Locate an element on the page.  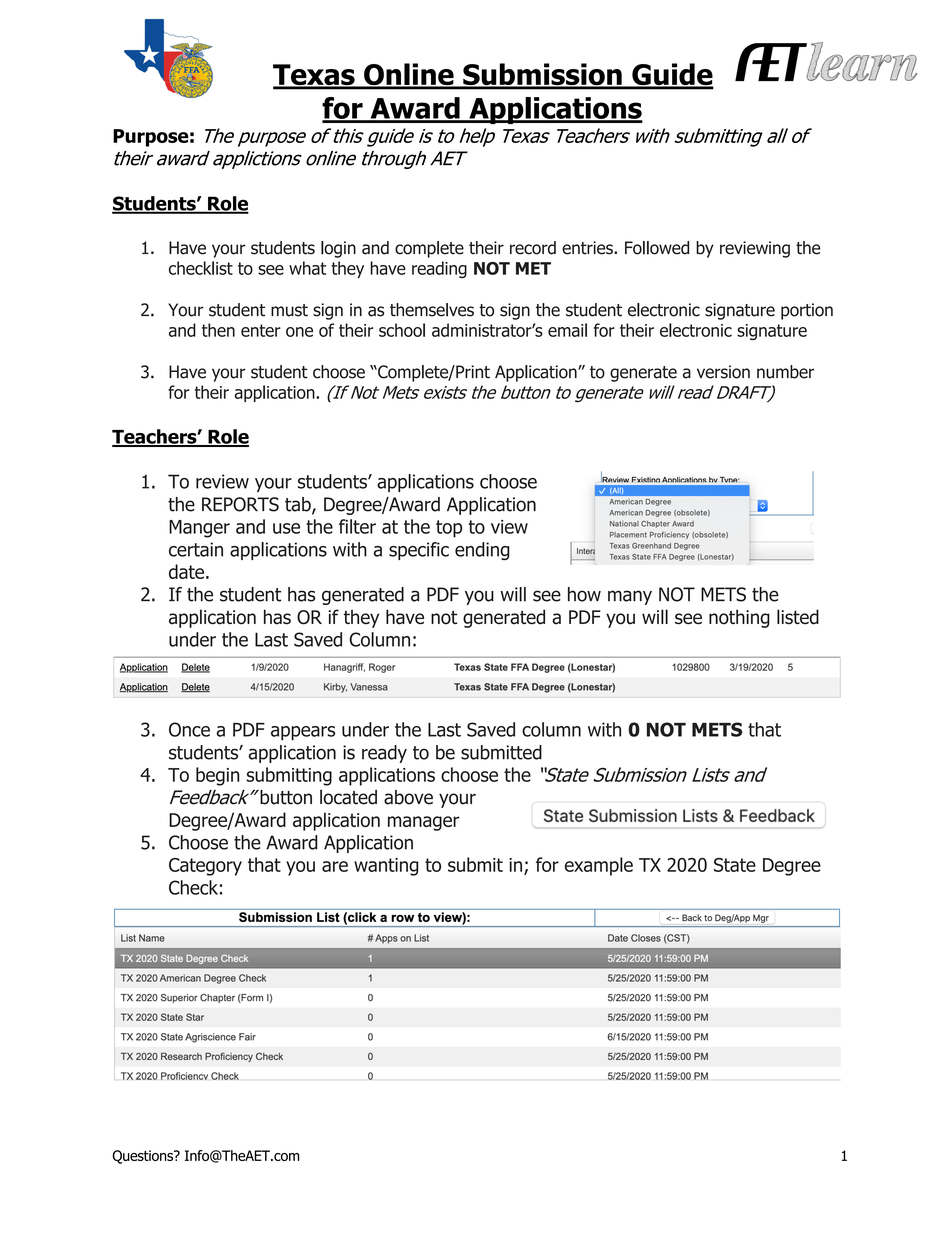
version is located at coordinates (723, 372).
